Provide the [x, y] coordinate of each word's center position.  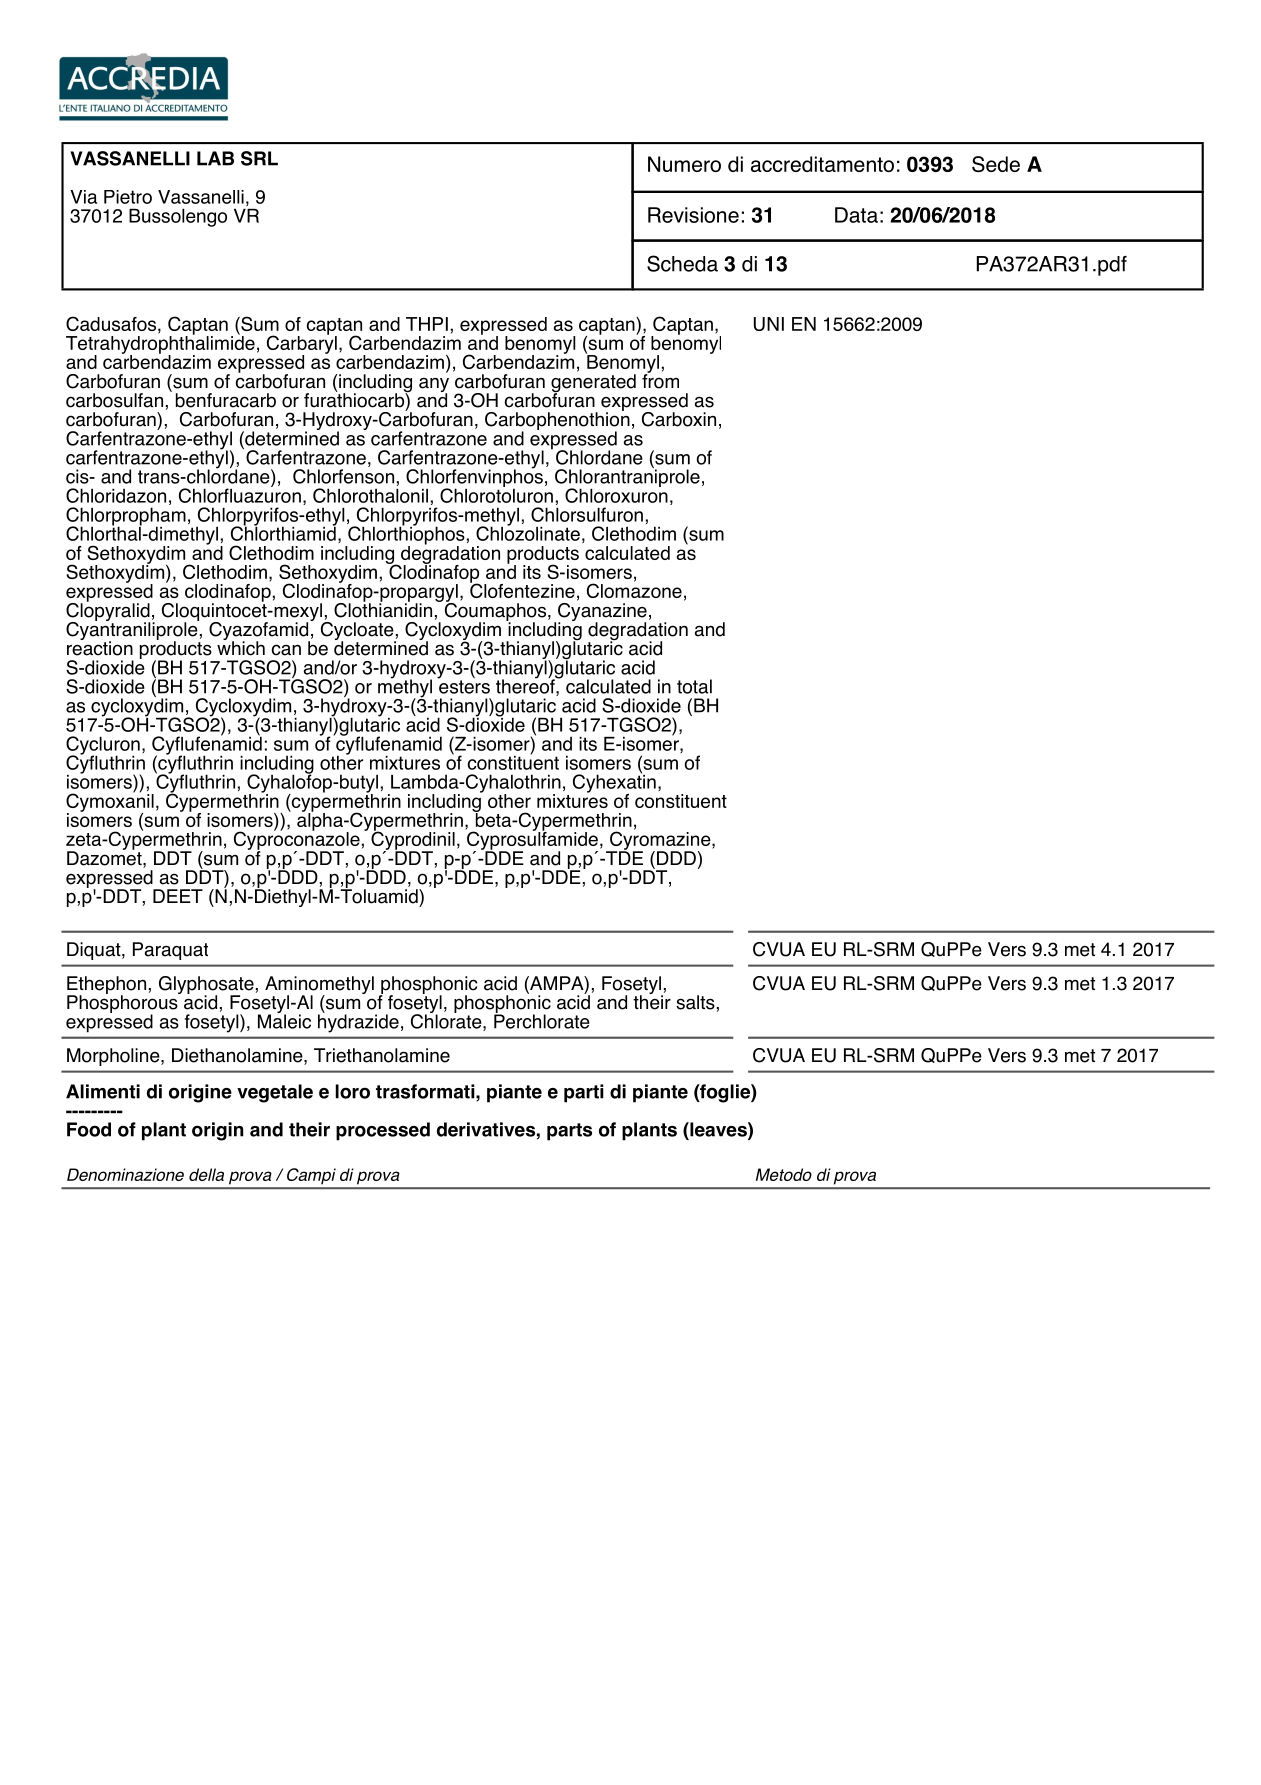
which [241, 647]
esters [464, 686]
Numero [684, 164]
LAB [215, 158]
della [206, 1174]
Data [856, 215]
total [694, 686]
